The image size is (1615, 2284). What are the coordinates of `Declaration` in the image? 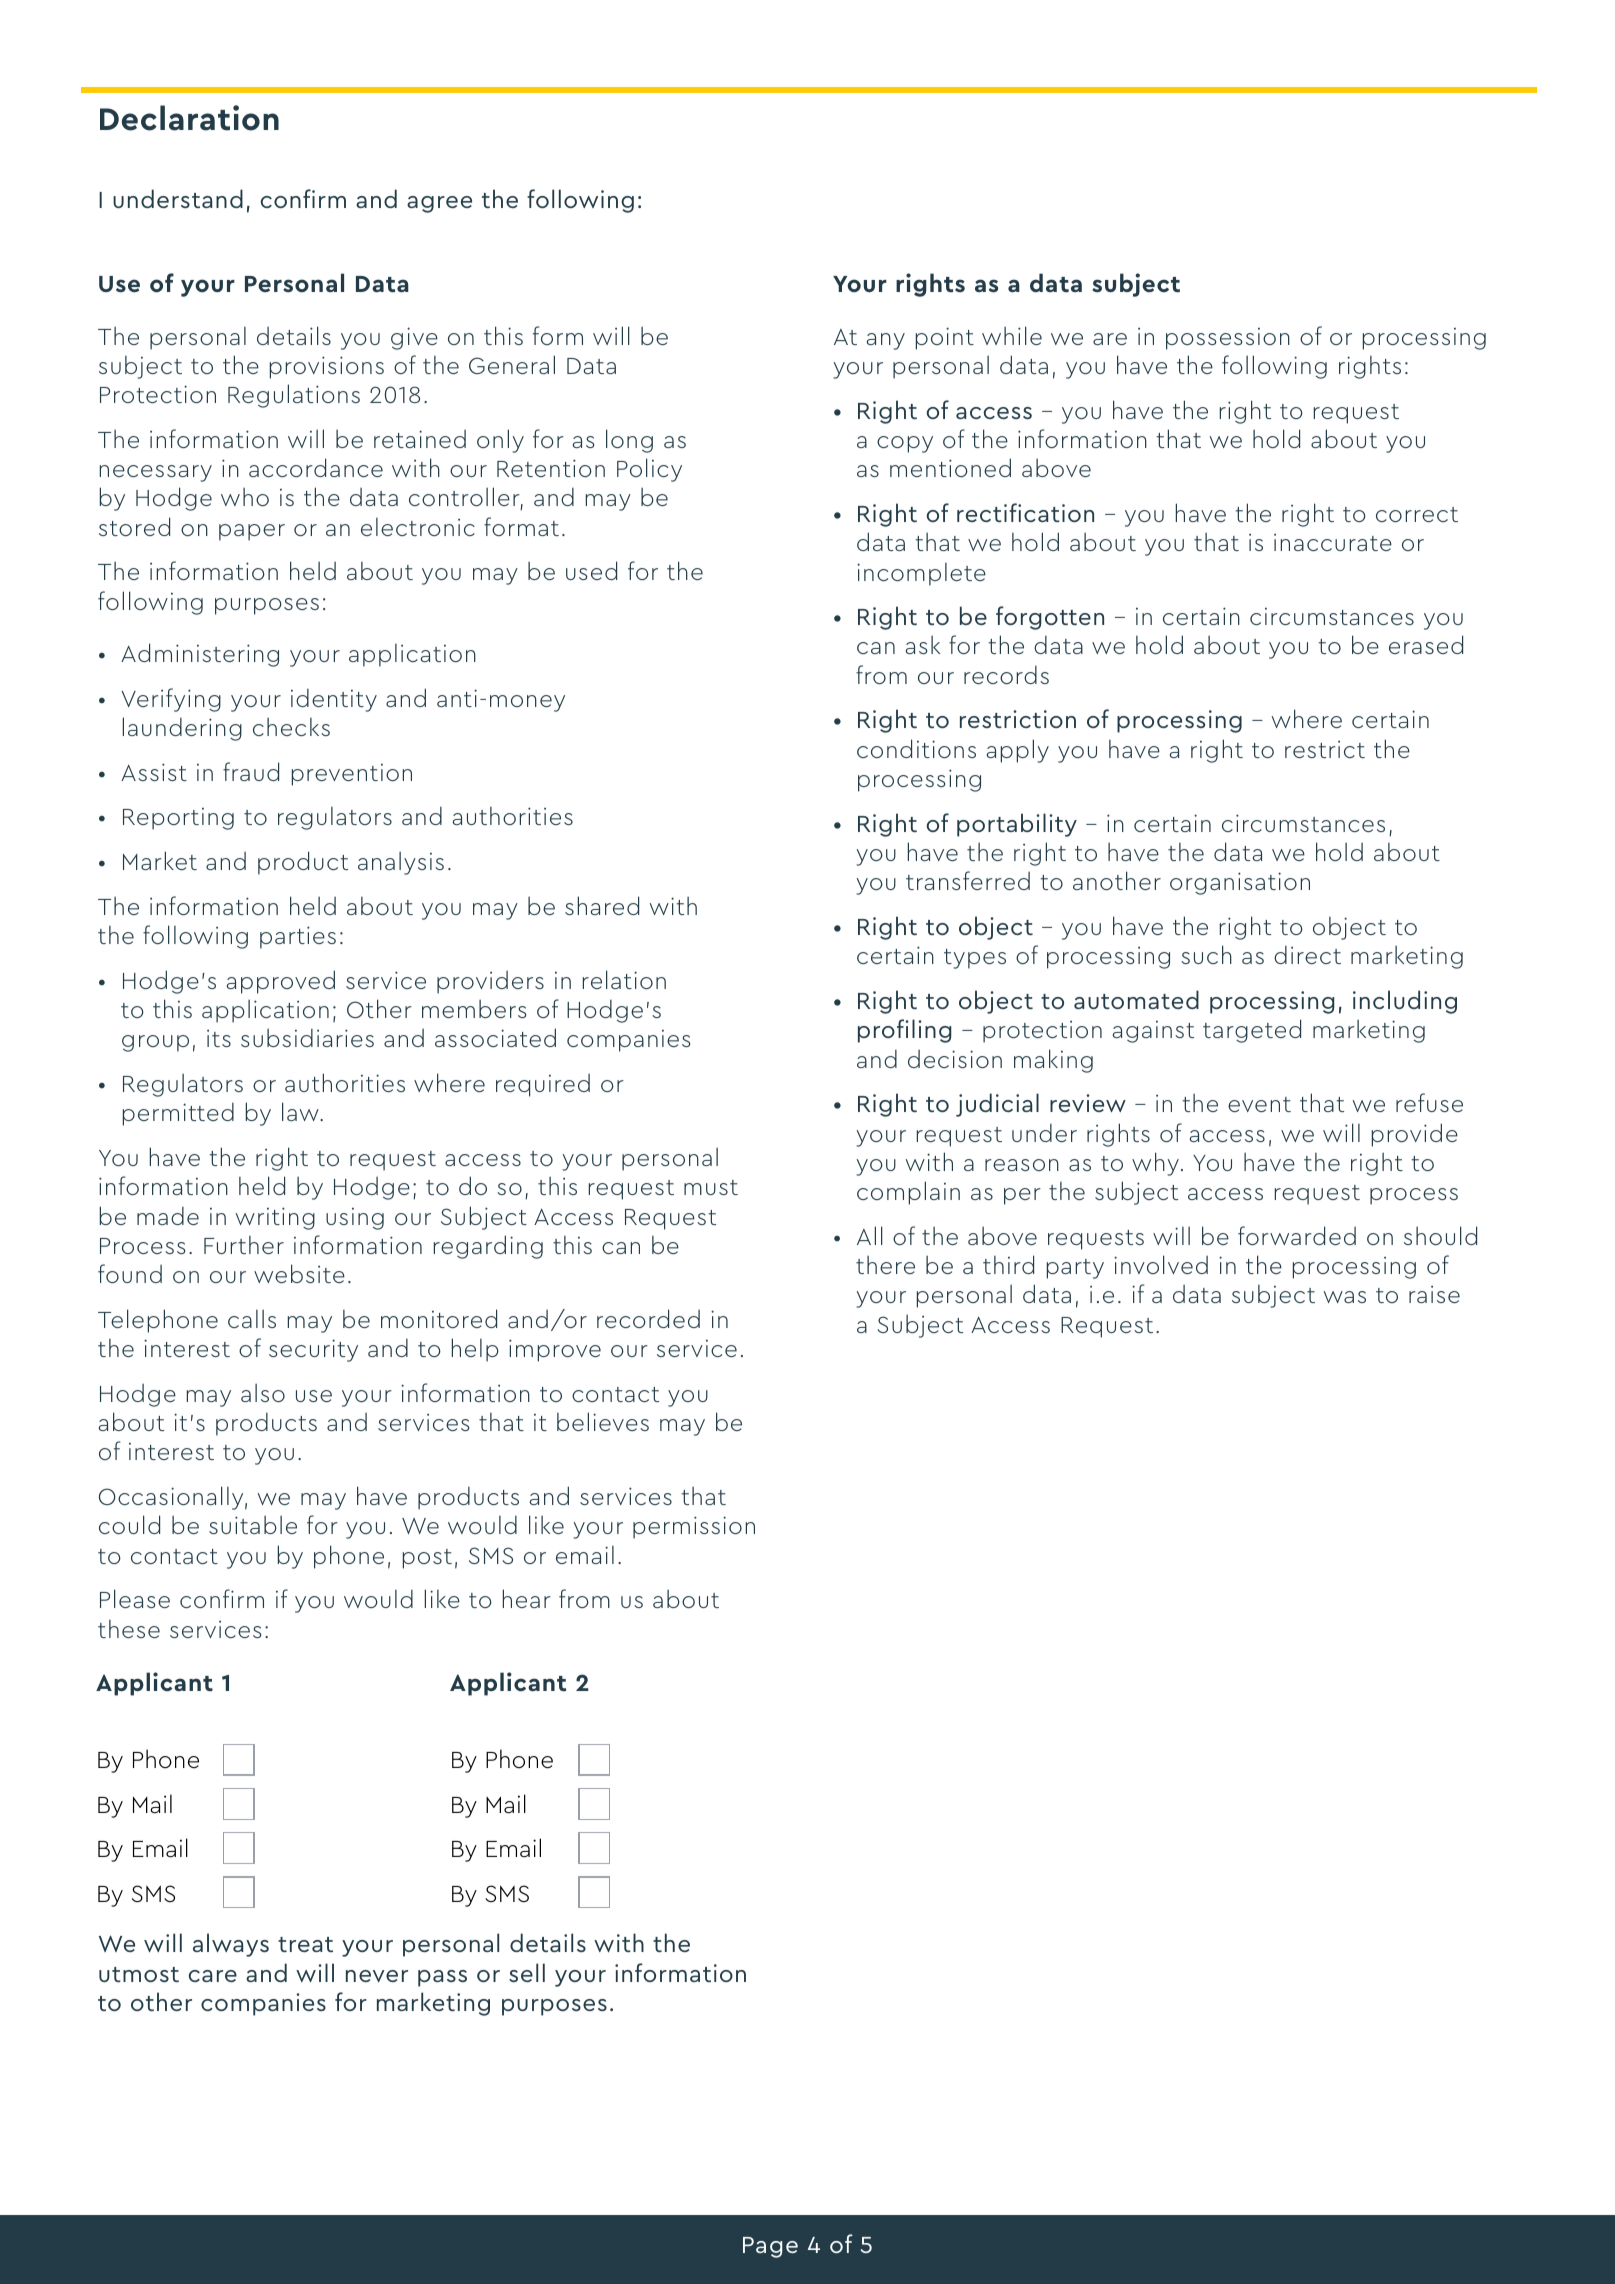 It's located at (189, 118).
